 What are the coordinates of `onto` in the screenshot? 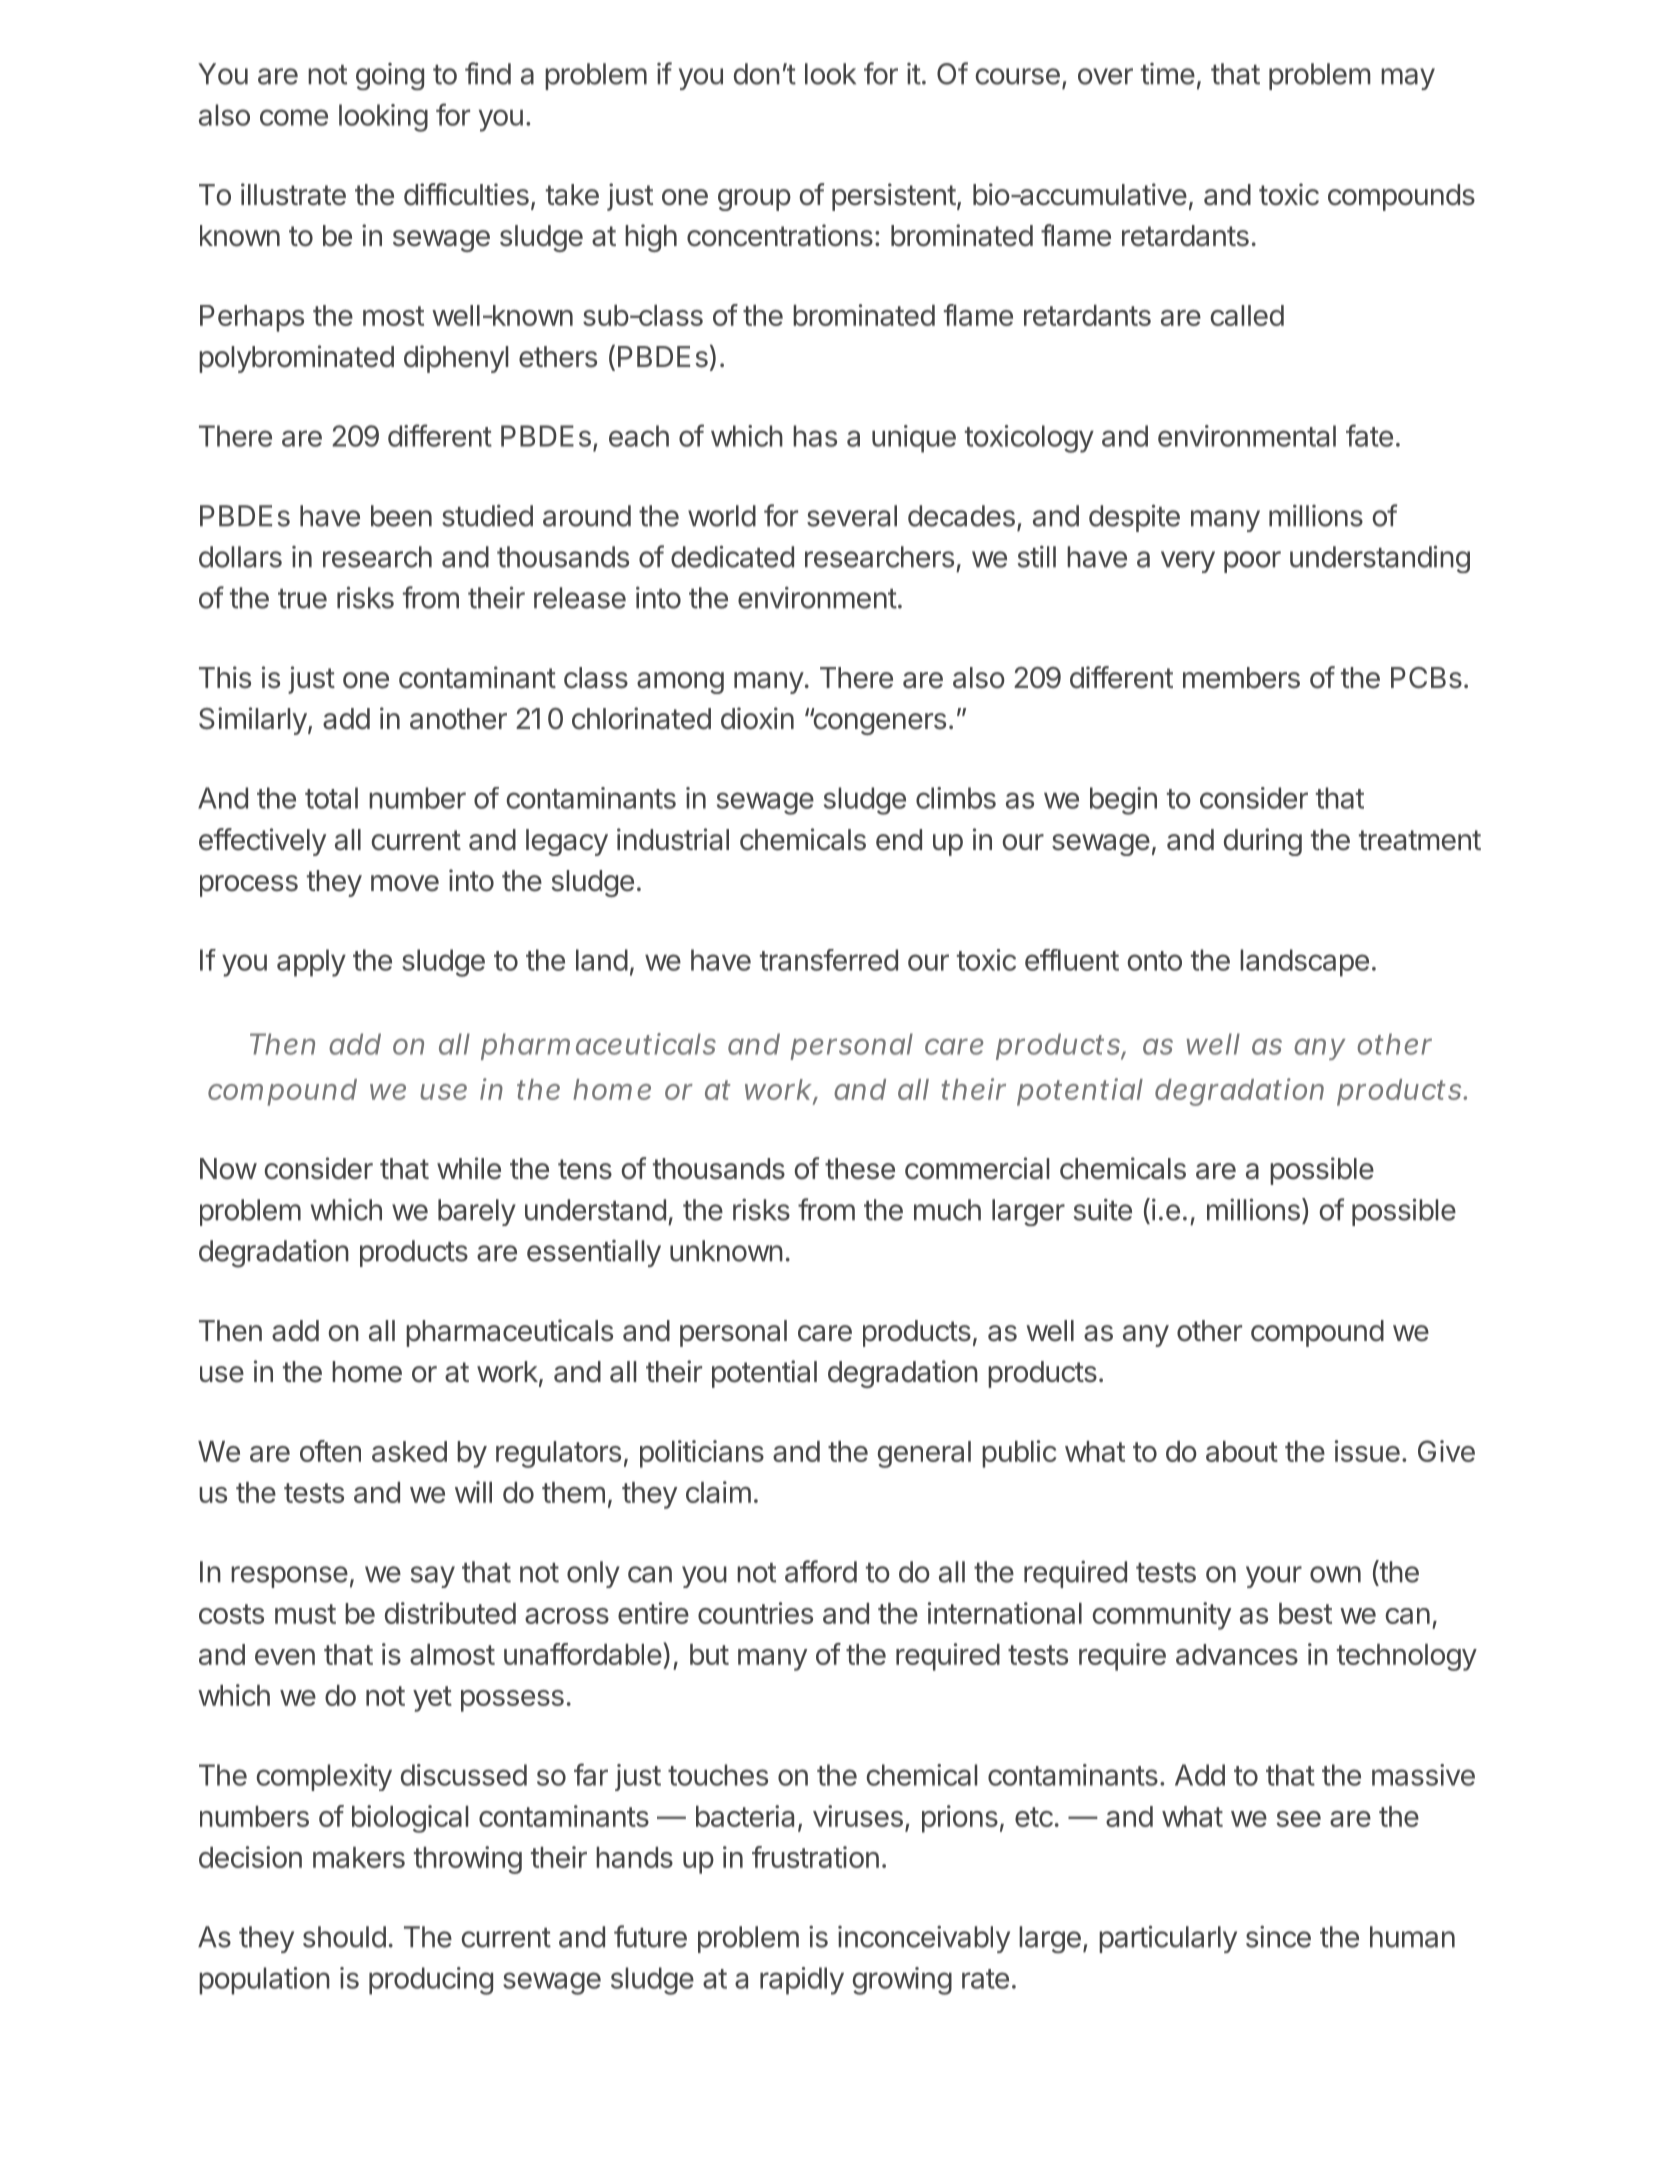 It's located at (1155, 961).
